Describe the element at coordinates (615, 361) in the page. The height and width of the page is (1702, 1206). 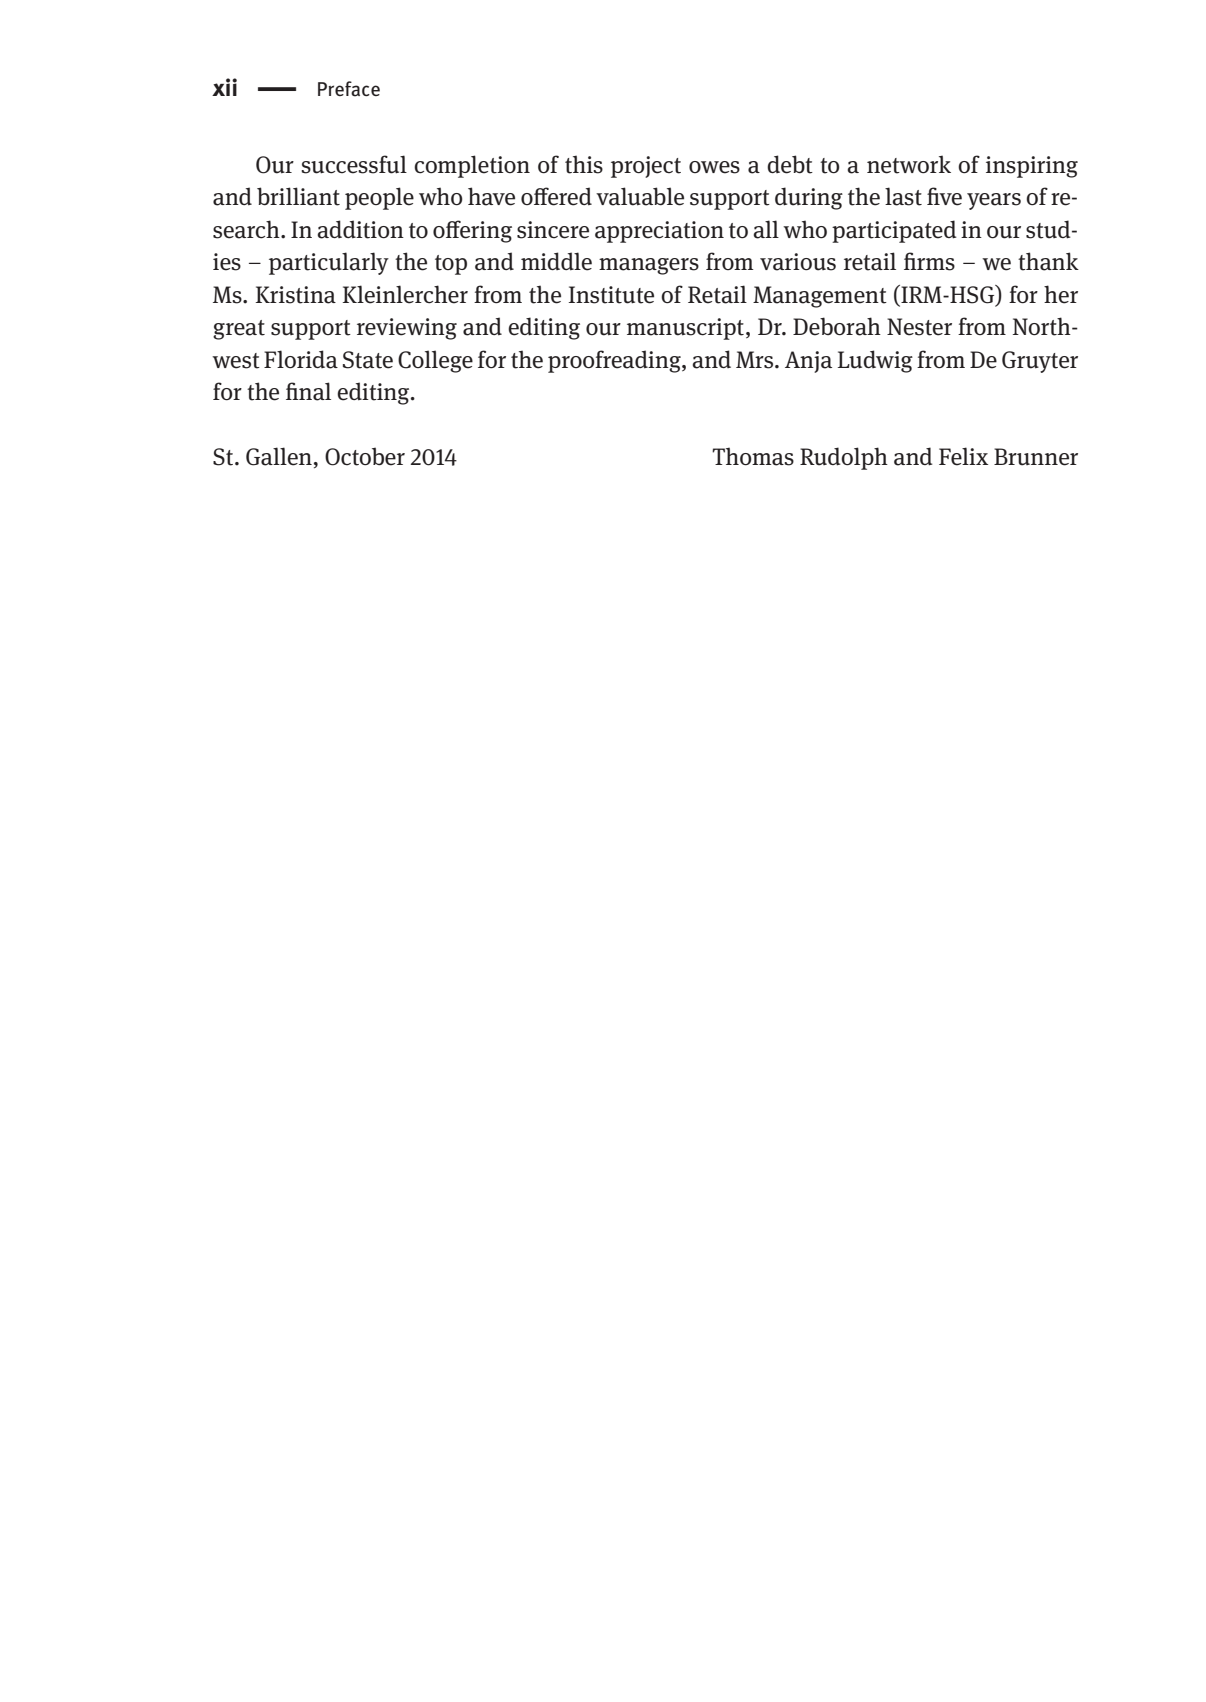
I see `proofreading` at that location.
